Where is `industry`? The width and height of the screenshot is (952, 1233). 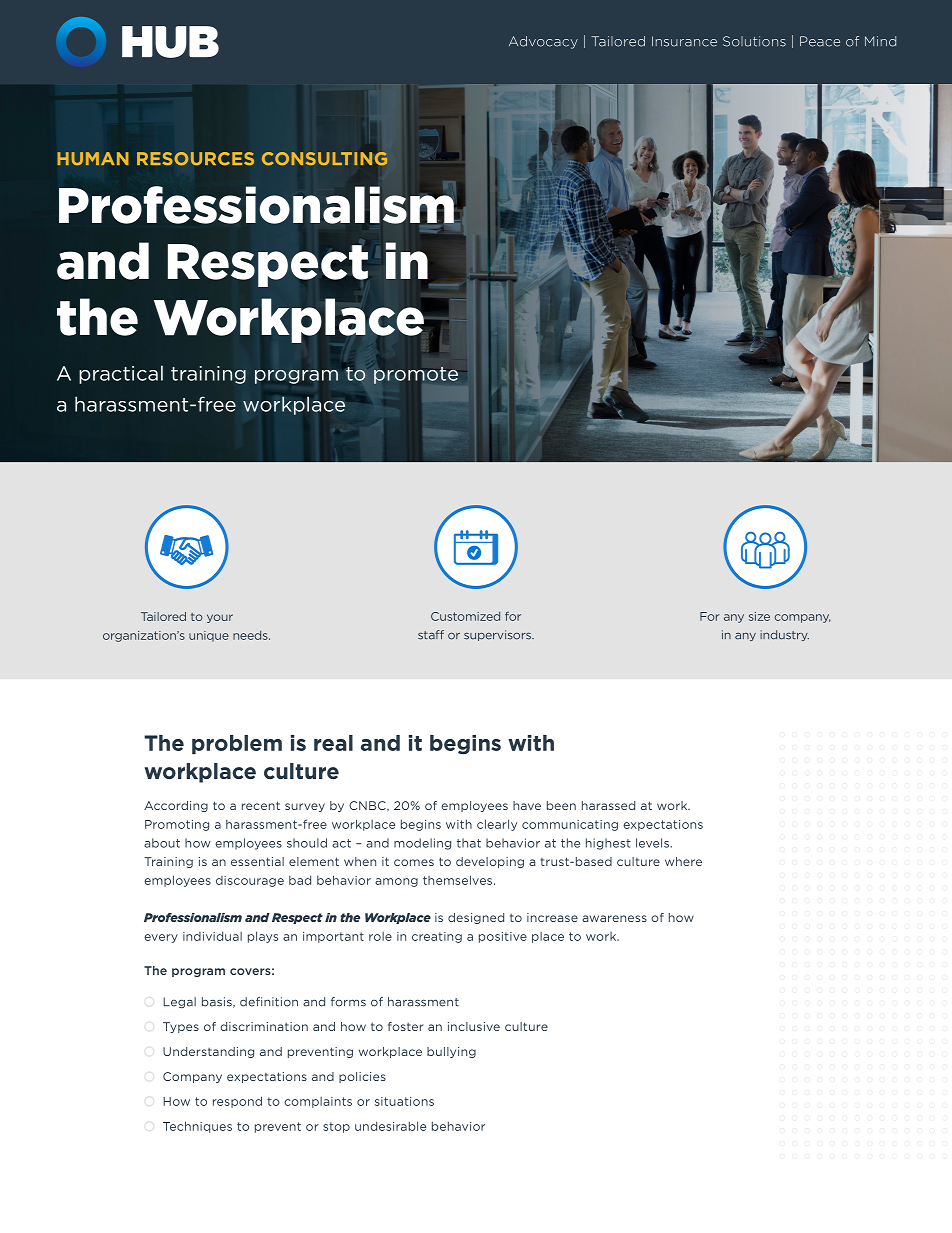 industry is located at coordinates (784, 635).
